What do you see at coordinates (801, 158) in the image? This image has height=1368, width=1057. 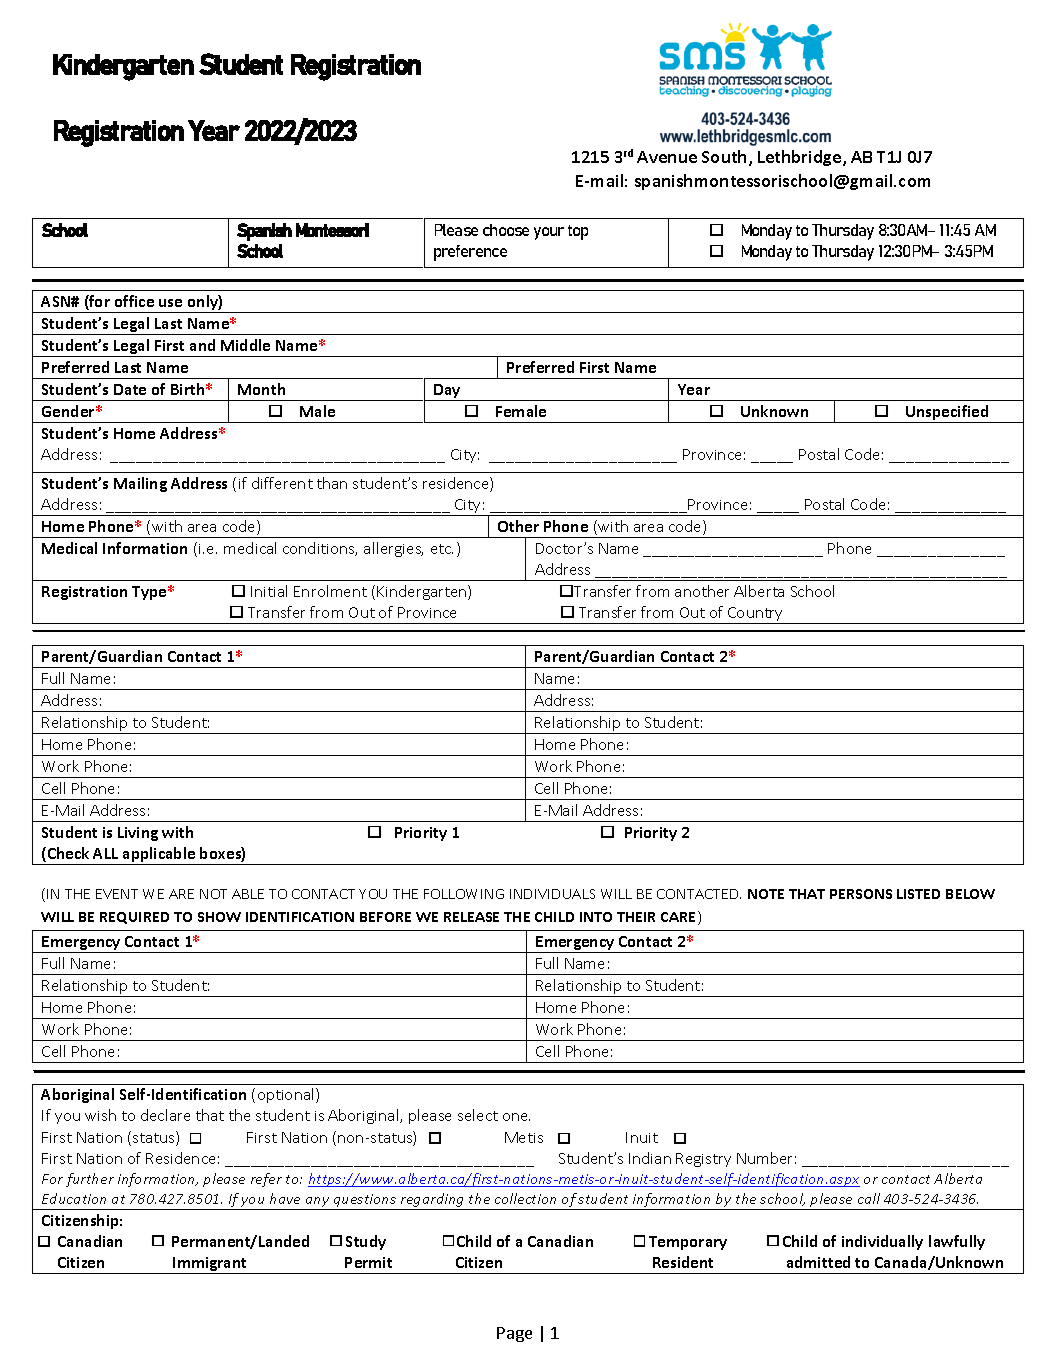 I see `Lethbridge` at bounding box center [801, 158].
